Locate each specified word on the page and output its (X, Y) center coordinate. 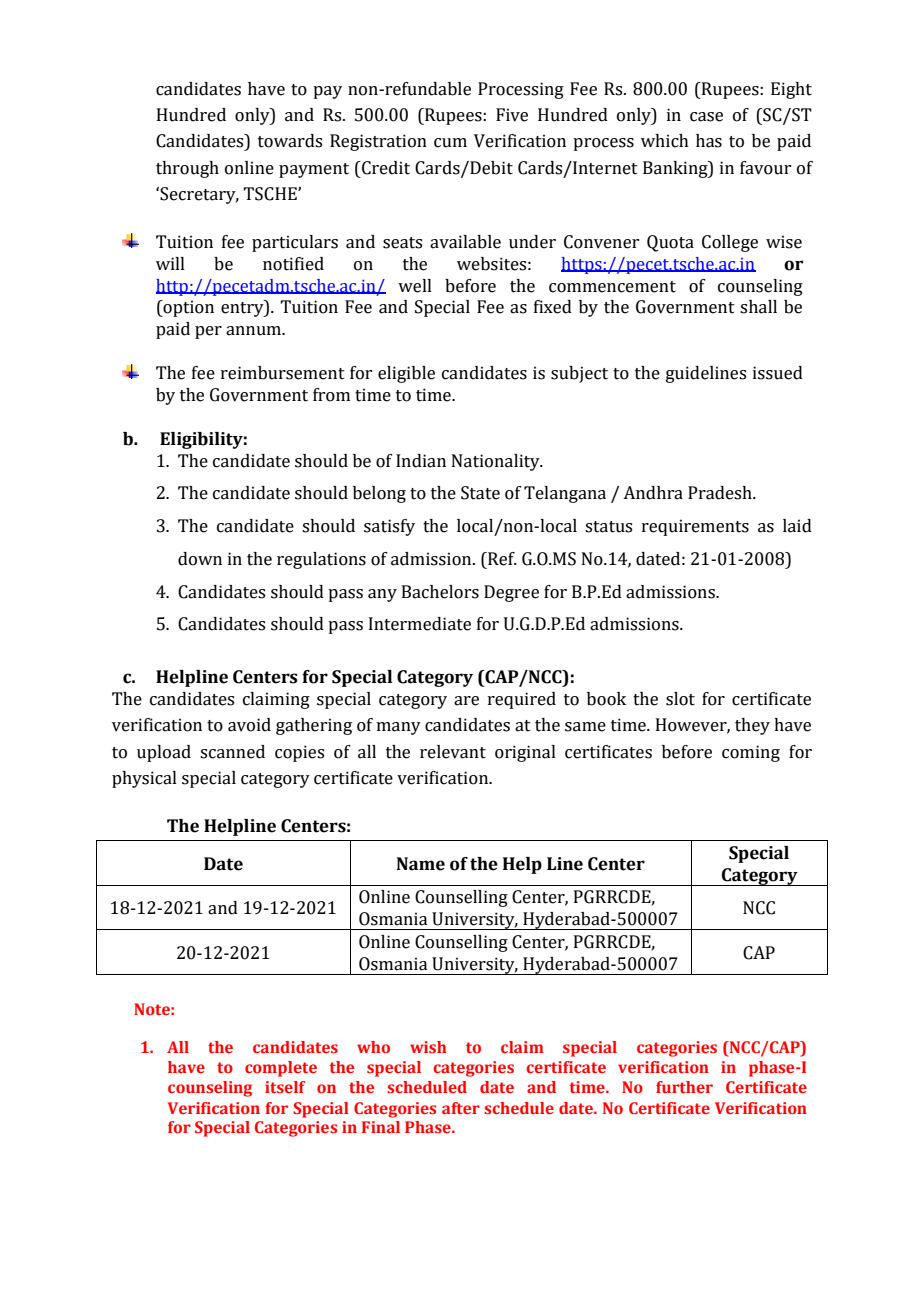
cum (450, 143)
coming (751, 753)
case (706, 117)
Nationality (497, 462)
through (187, 169)
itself (285, 1087)
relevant (453, 752)
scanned (232, 752)
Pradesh (721, 493)
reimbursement (283, 373)
